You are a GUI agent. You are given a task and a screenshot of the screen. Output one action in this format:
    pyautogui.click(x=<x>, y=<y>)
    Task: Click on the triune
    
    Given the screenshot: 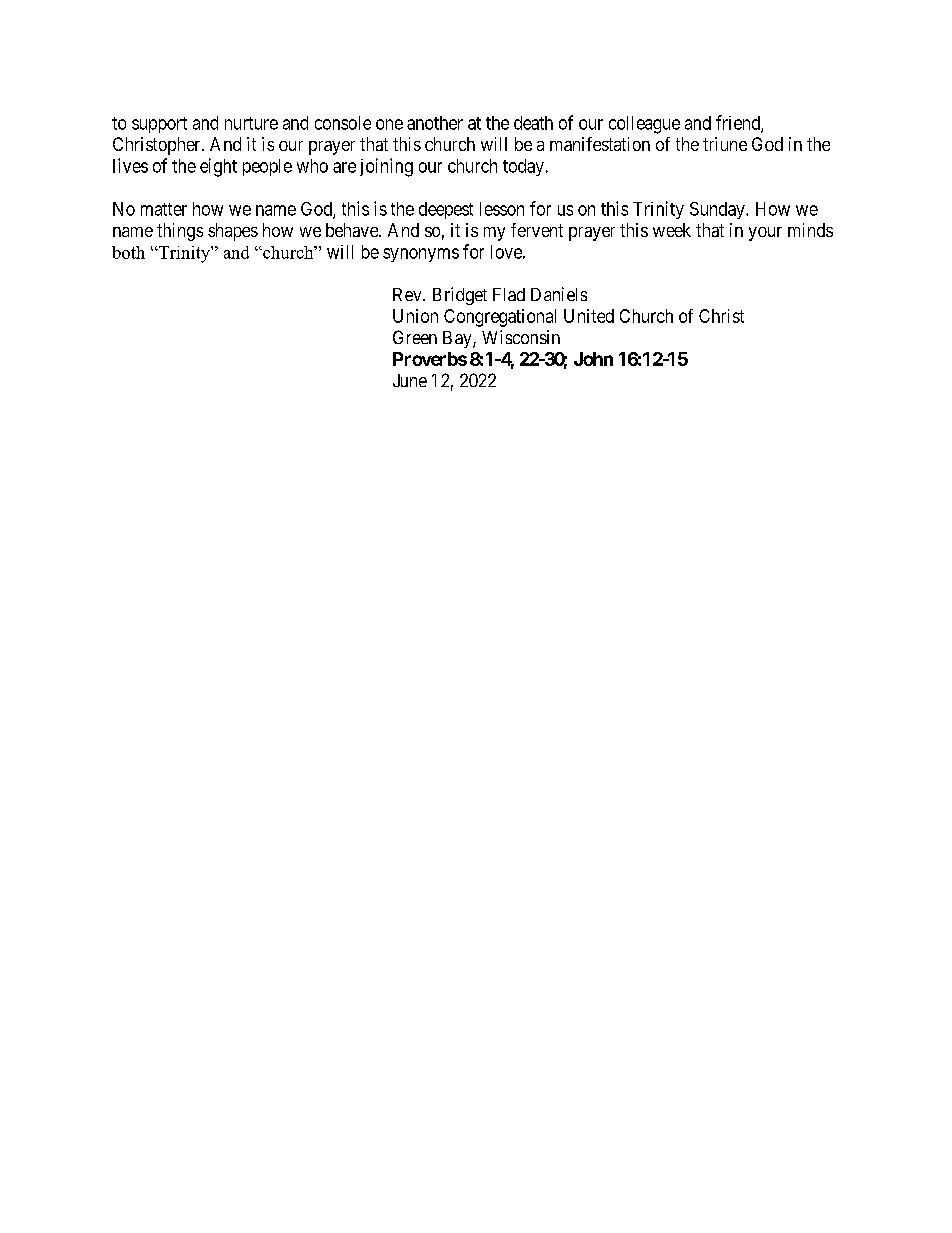 What is the action you would take?
    pyautogui.click(x=725, y=144)
